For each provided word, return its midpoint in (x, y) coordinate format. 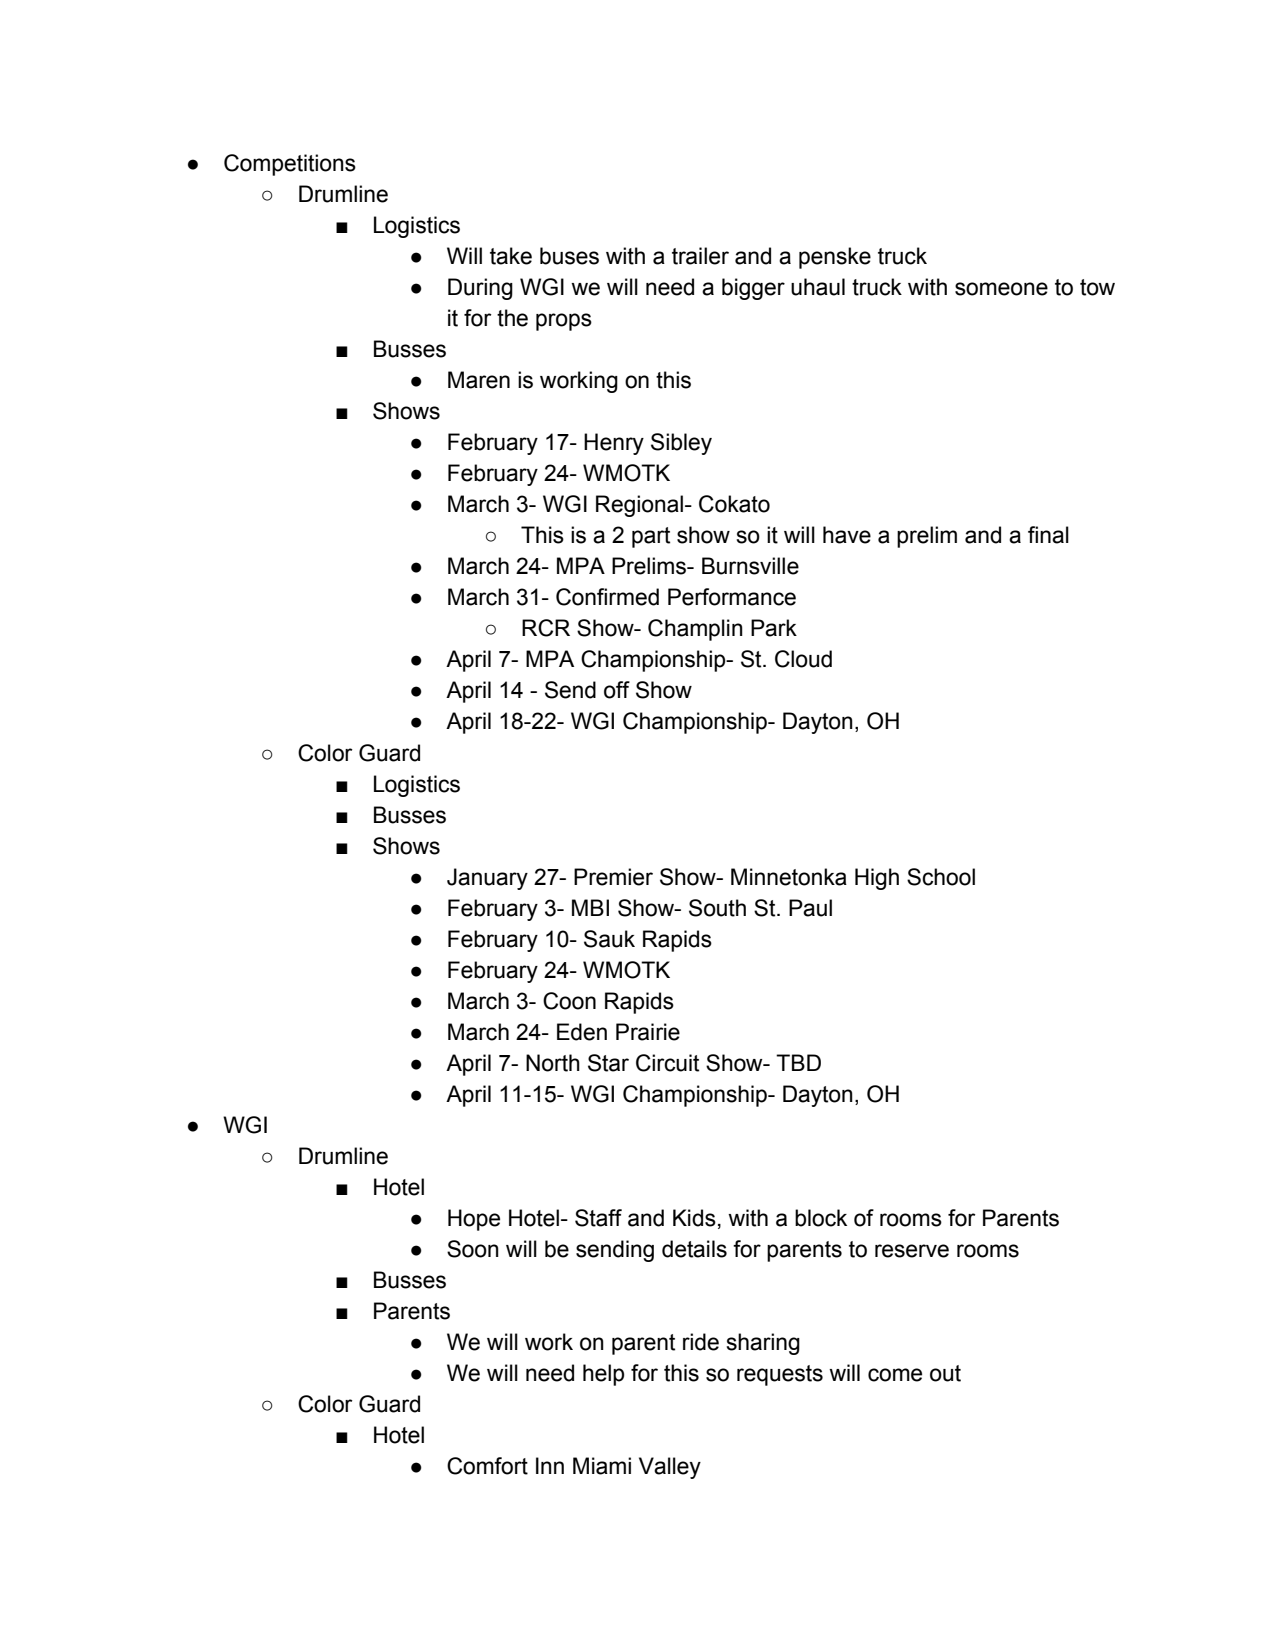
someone (1001, 289)
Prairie (648, 1032)
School (941, 877)
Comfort (487, 1466)
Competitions (290, 165)
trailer (700, 256)
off (617, 690)
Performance (732, 597)
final (1048, 535)
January (487, 879)
